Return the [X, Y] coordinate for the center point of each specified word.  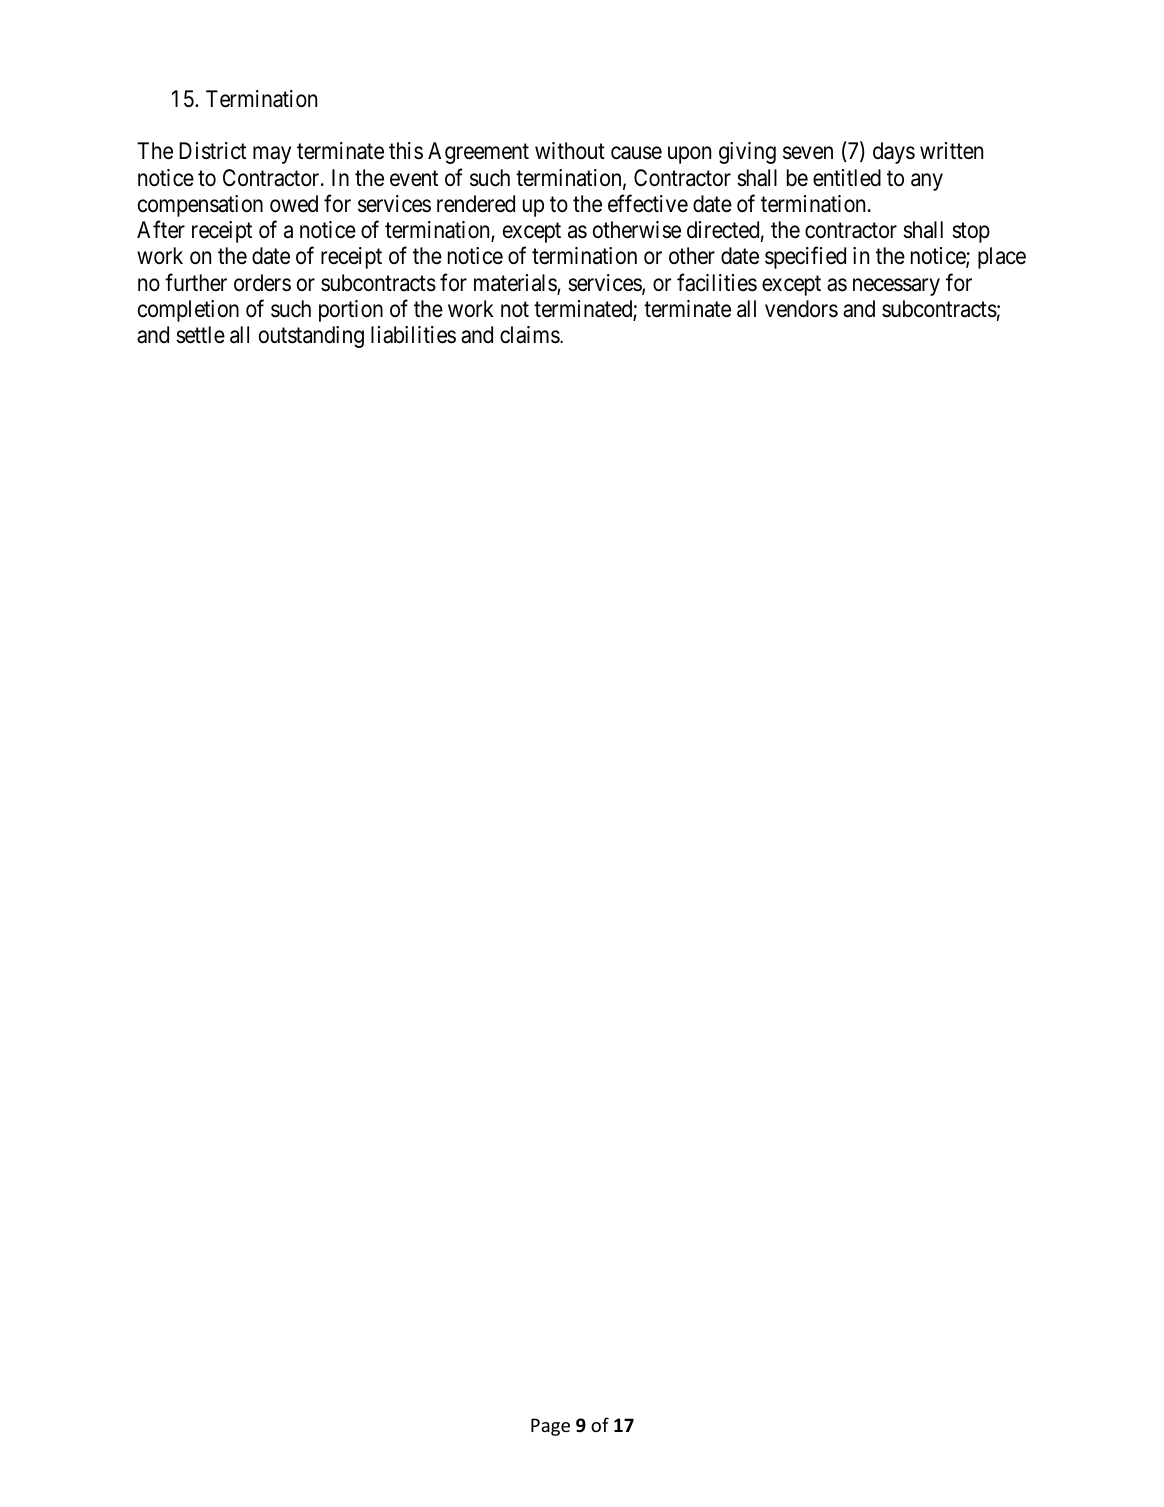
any [927, 182]
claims [530, 335]
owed [294, 204]
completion [188, 311]
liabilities [413, 335]
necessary [896, 287]
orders [262, 283]
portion [351, 311]
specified [805, 258]
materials [516, 284]
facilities [717, 282]
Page [550, 1427]
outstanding [311, 337]
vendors [801, 309]
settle [200, 335]
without [570, 151]
